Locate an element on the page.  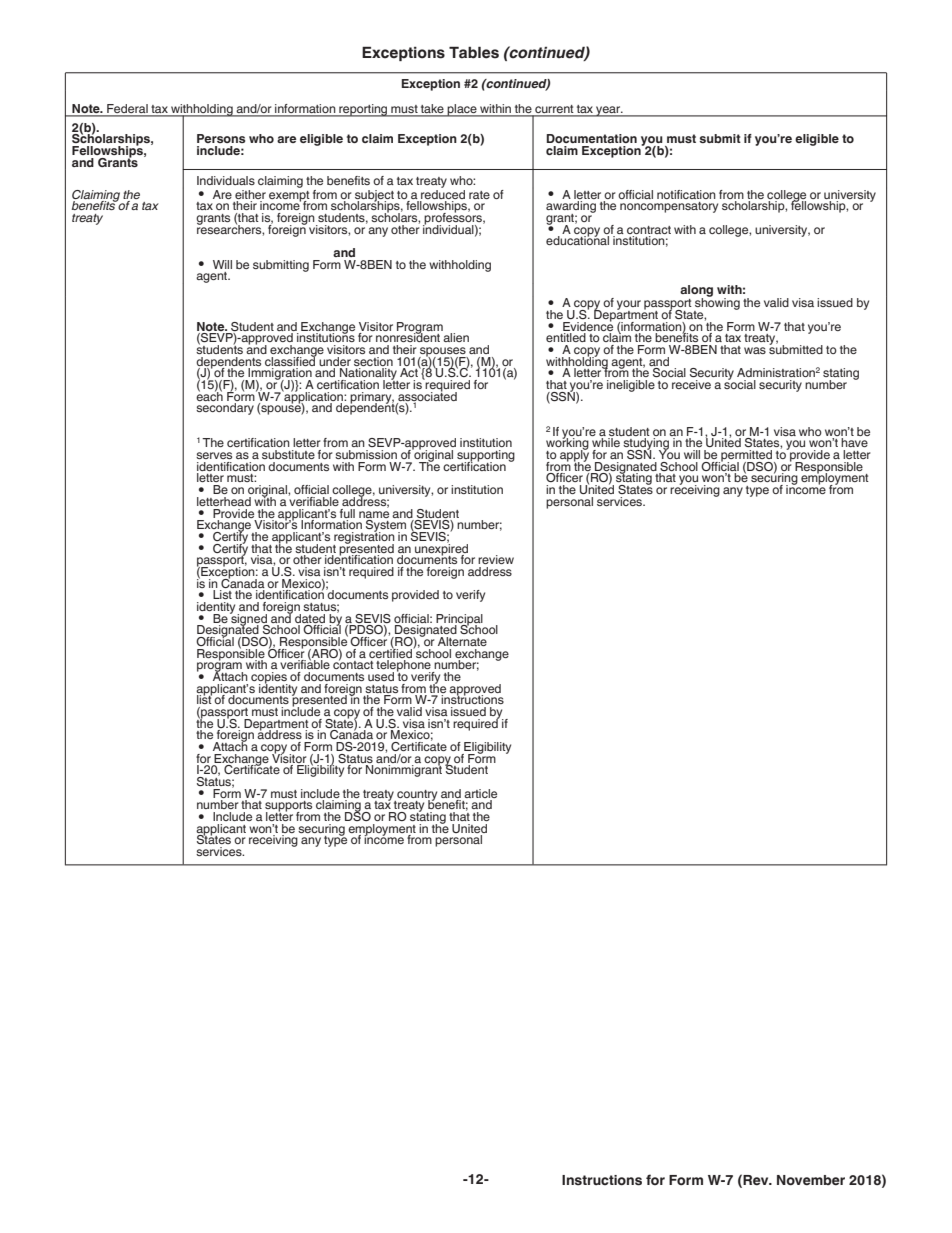
place is located at coordinates (462, 110).
